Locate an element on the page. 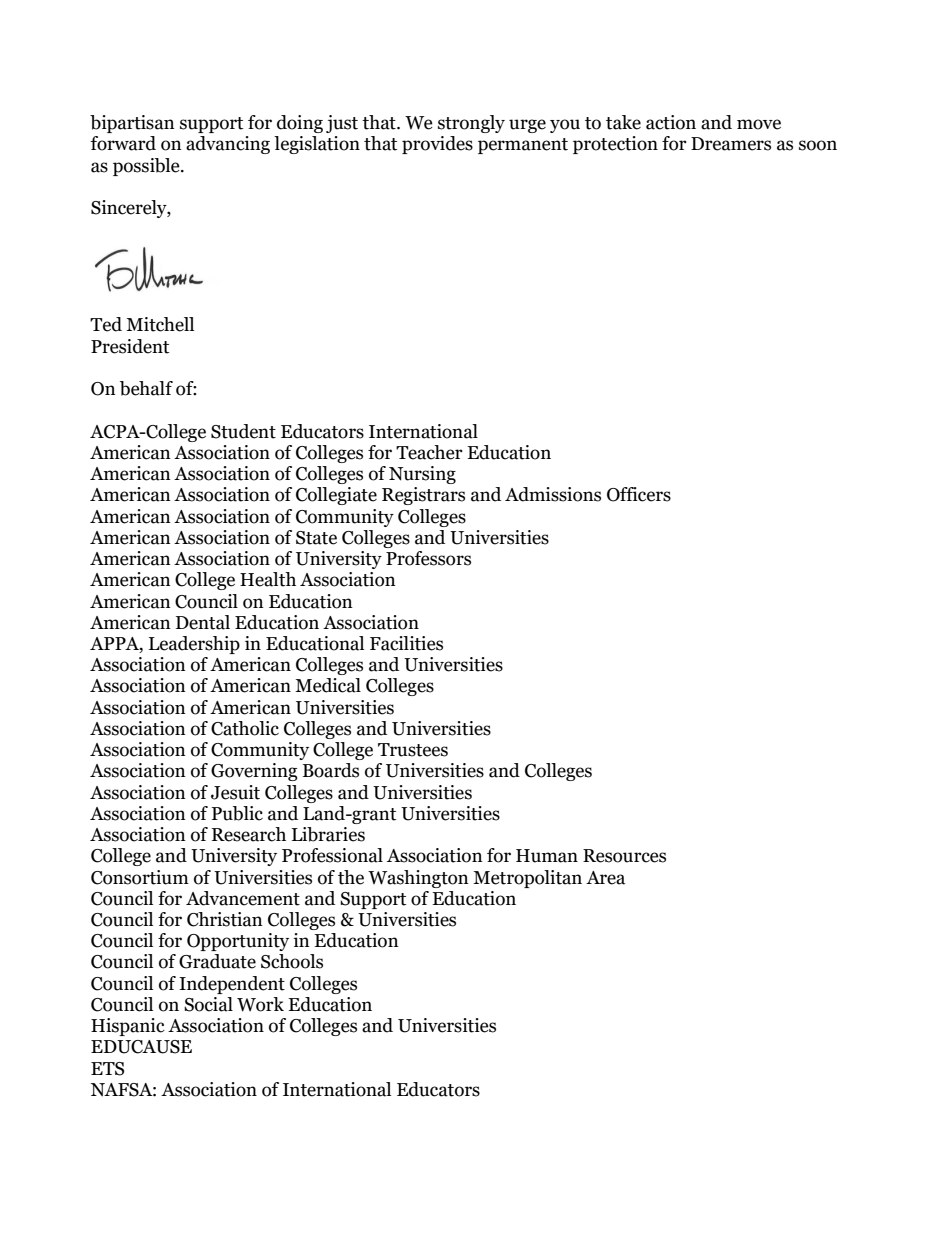  Consortium is located at coordinates (140, 877).
